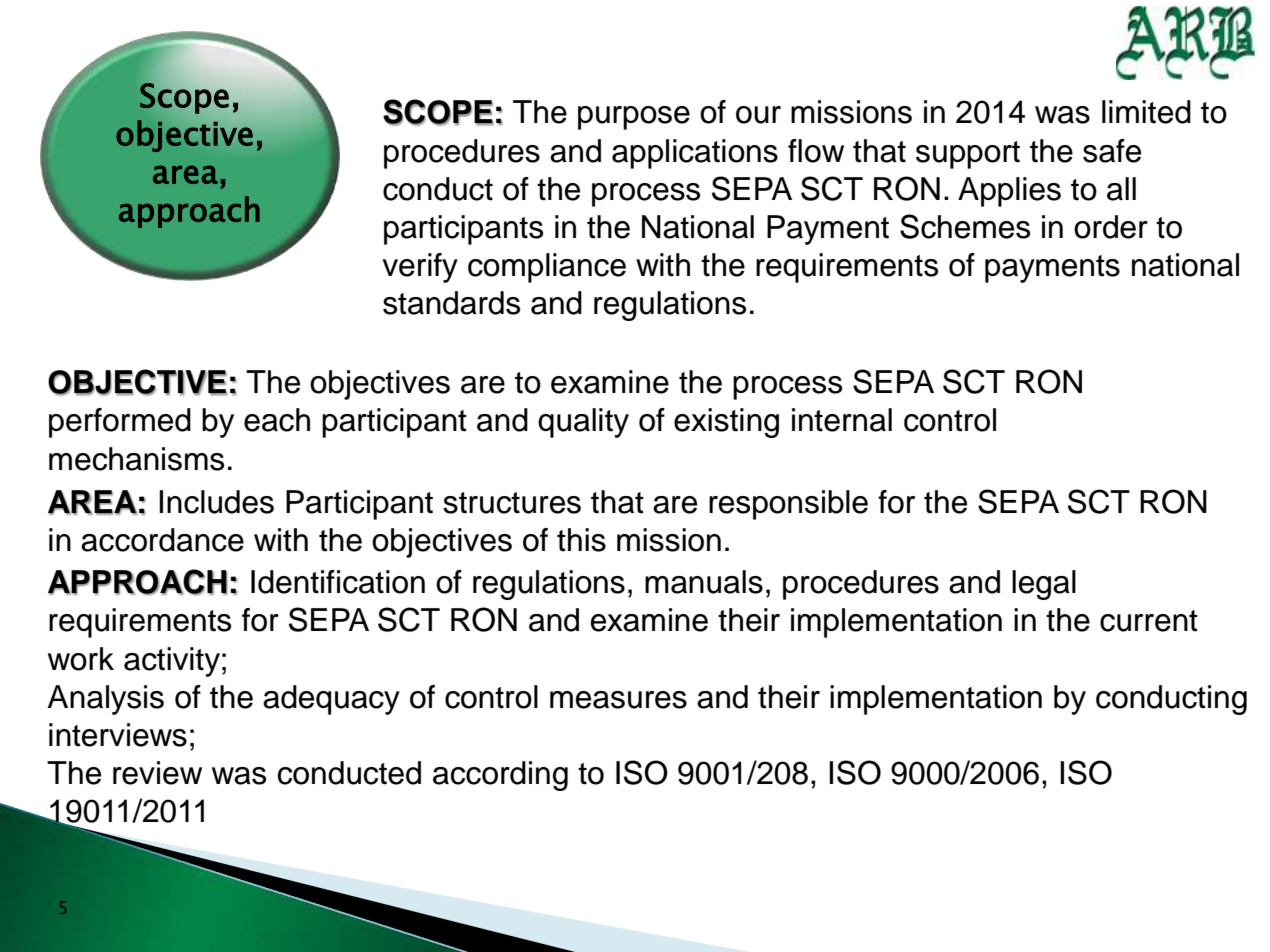  I want to click on review, so click(157, 773).
